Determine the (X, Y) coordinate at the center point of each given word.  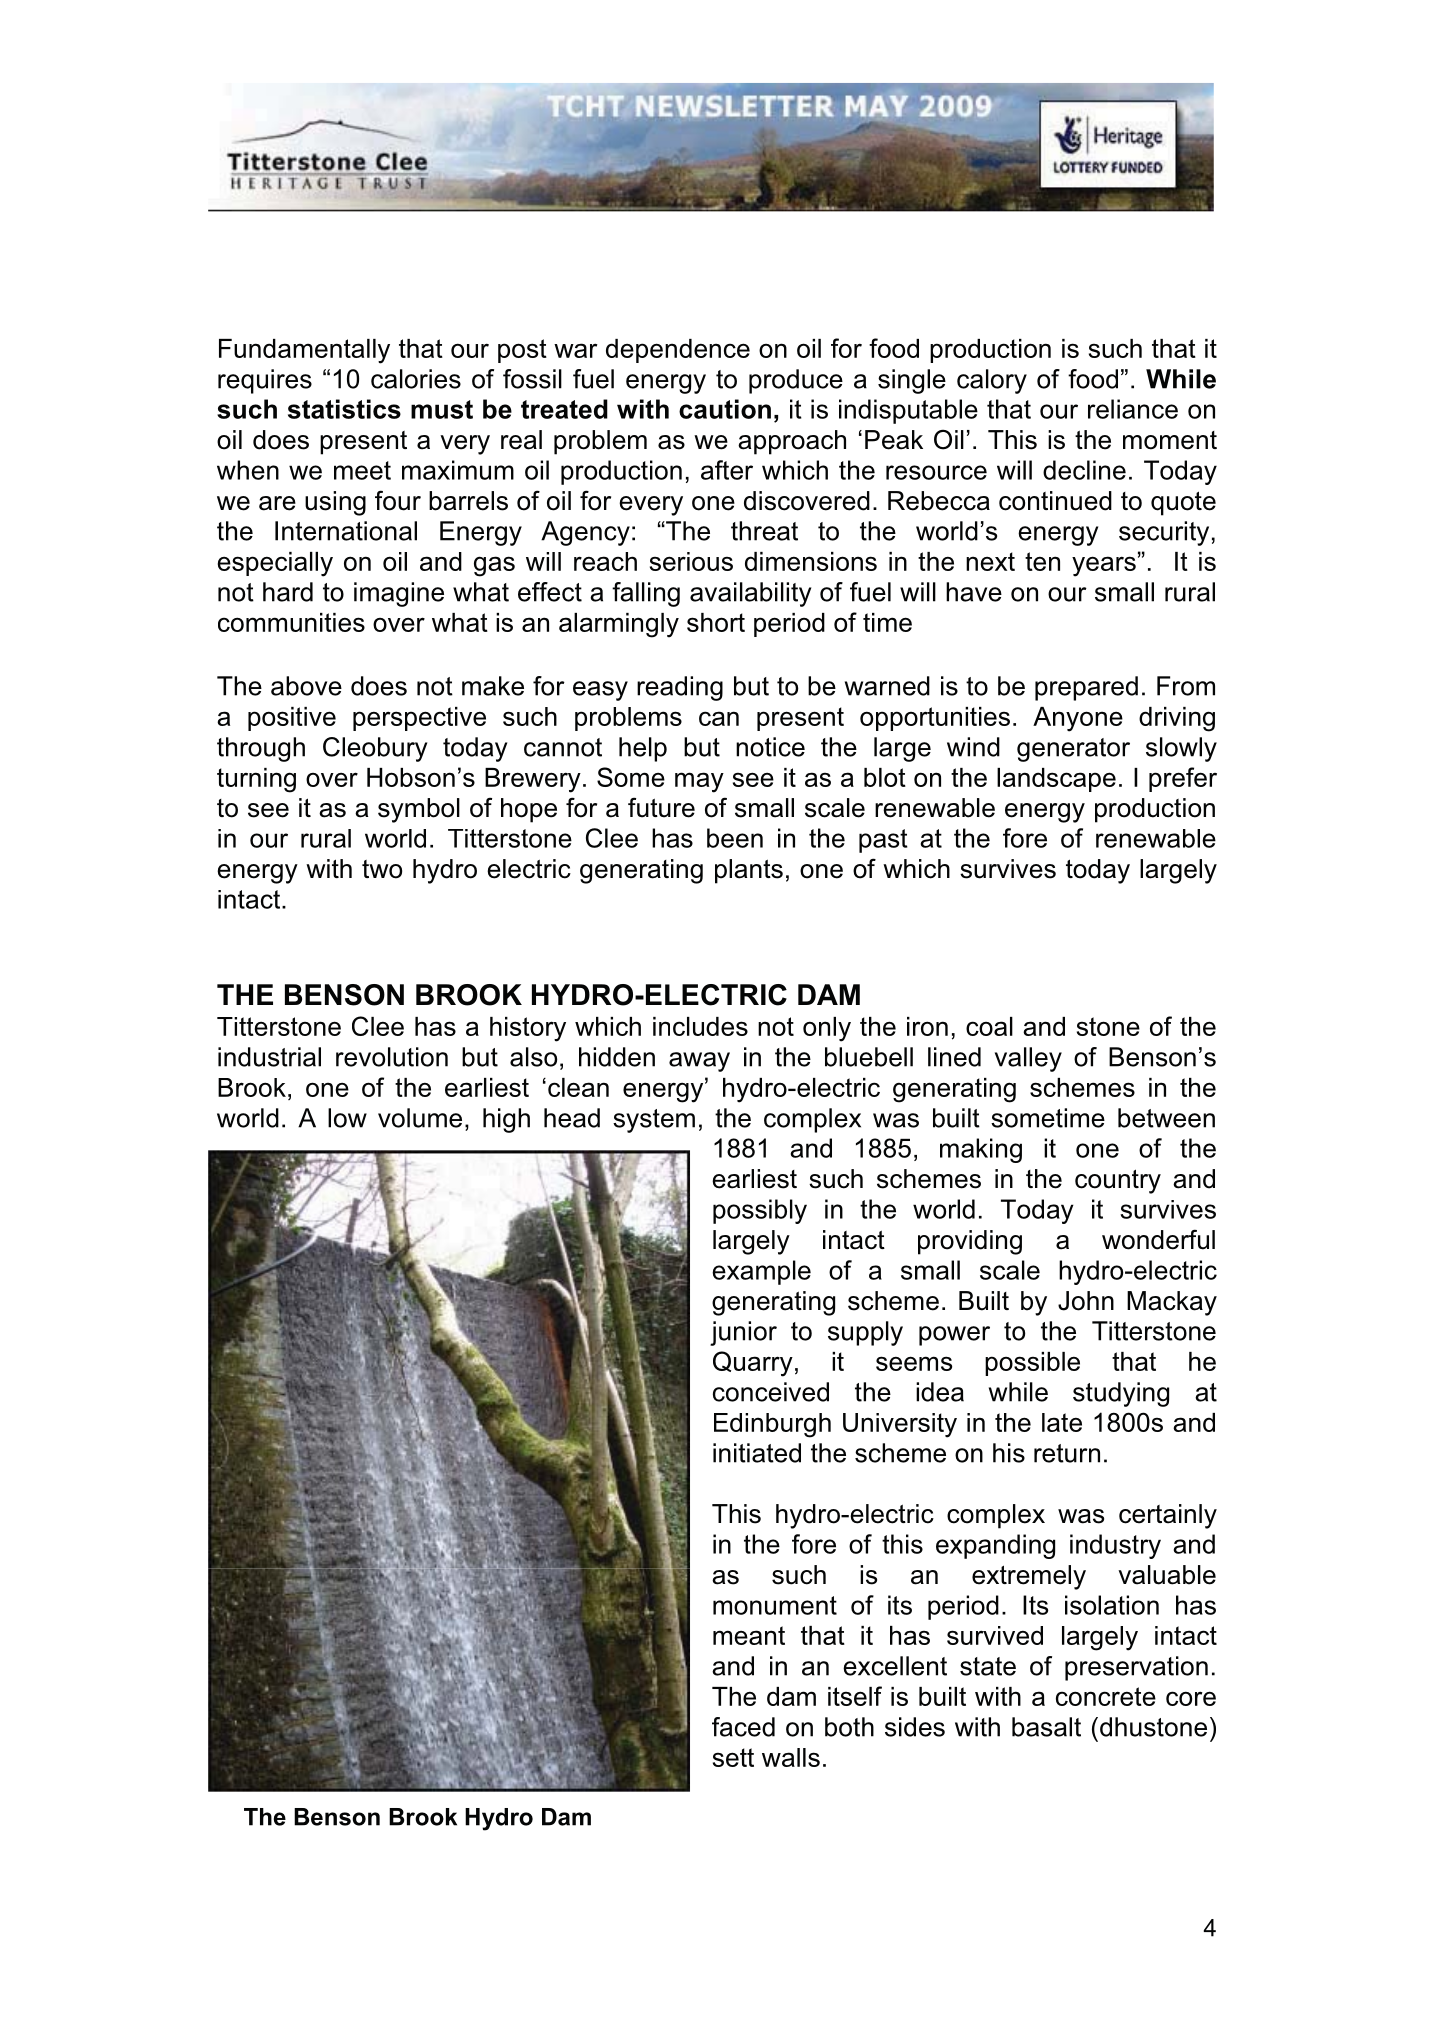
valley (1028, 1059)
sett (733, 1757)
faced (743, 1727)
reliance (1133, 409)
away (699, 1062)
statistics (344, 409)
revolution (392, 1057)
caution (725, 409)
